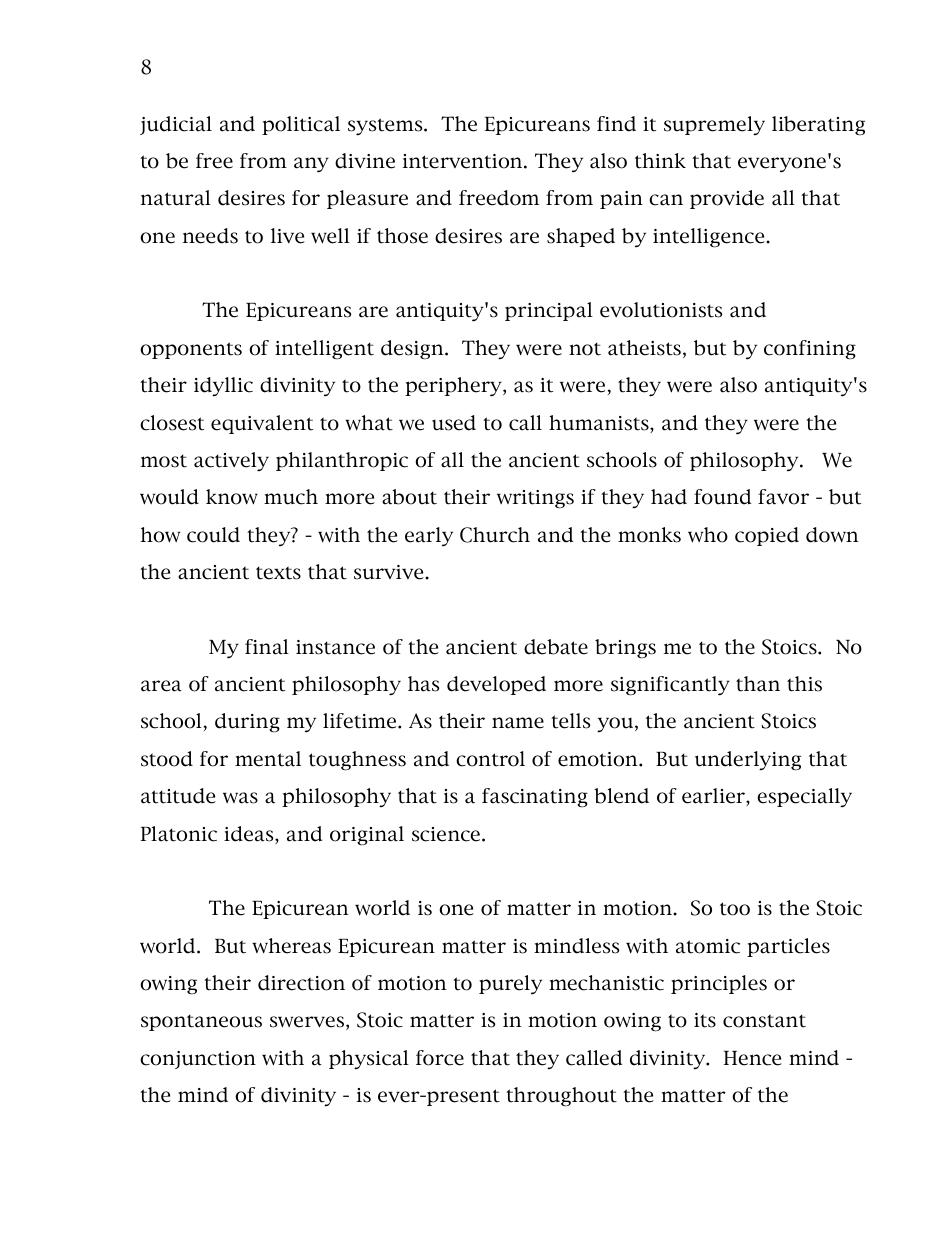 The width and height of the screenshot is (952, 1233). Describe the element at coordinates (454, 423) in the screenshot. I see `used` at that location.
